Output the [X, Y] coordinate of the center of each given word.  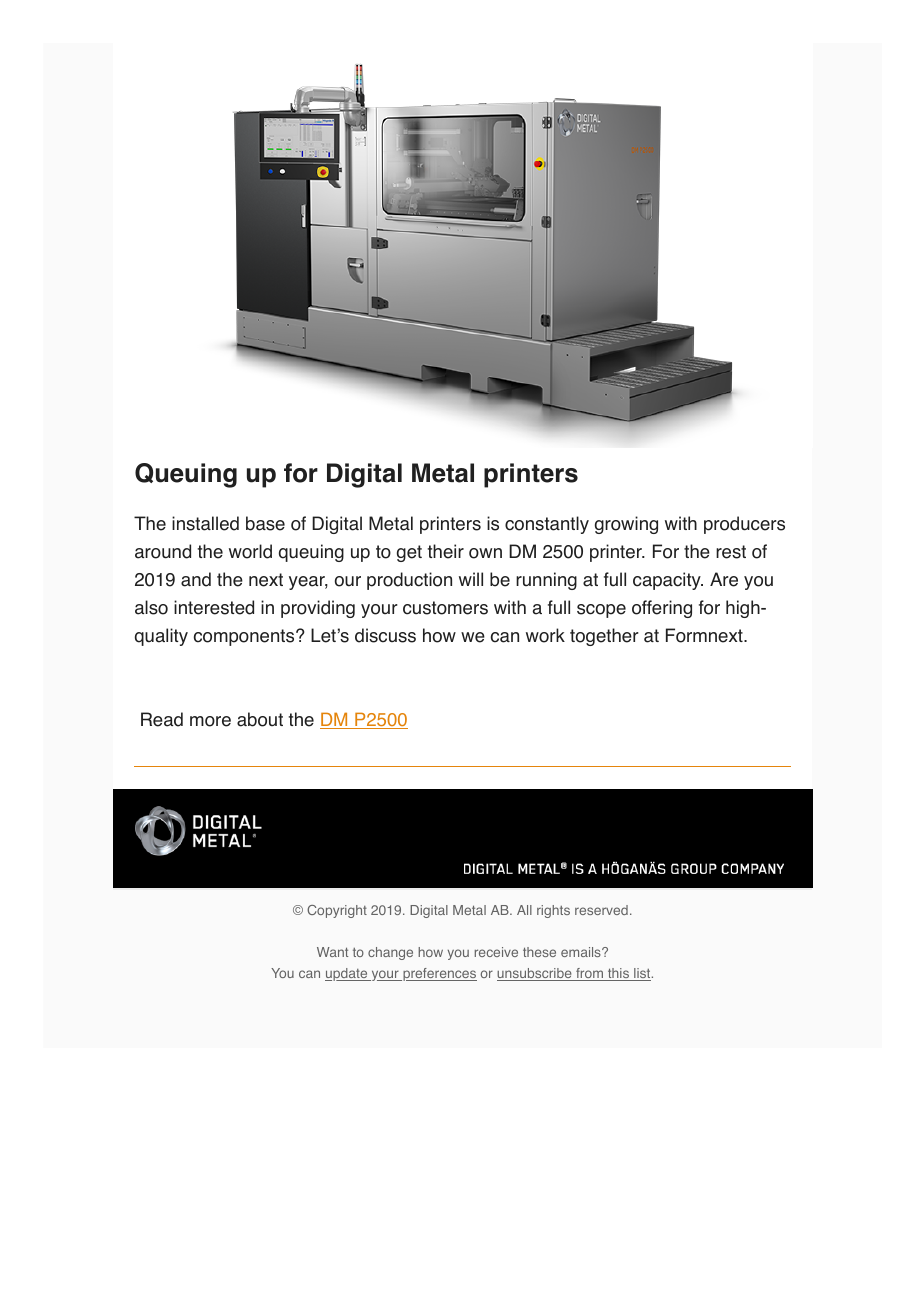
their [446, 551]
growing [626, 525]
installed [205, 523]
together [604, 637]
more [210, 721]
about [260, 719]
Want [332, 952]
